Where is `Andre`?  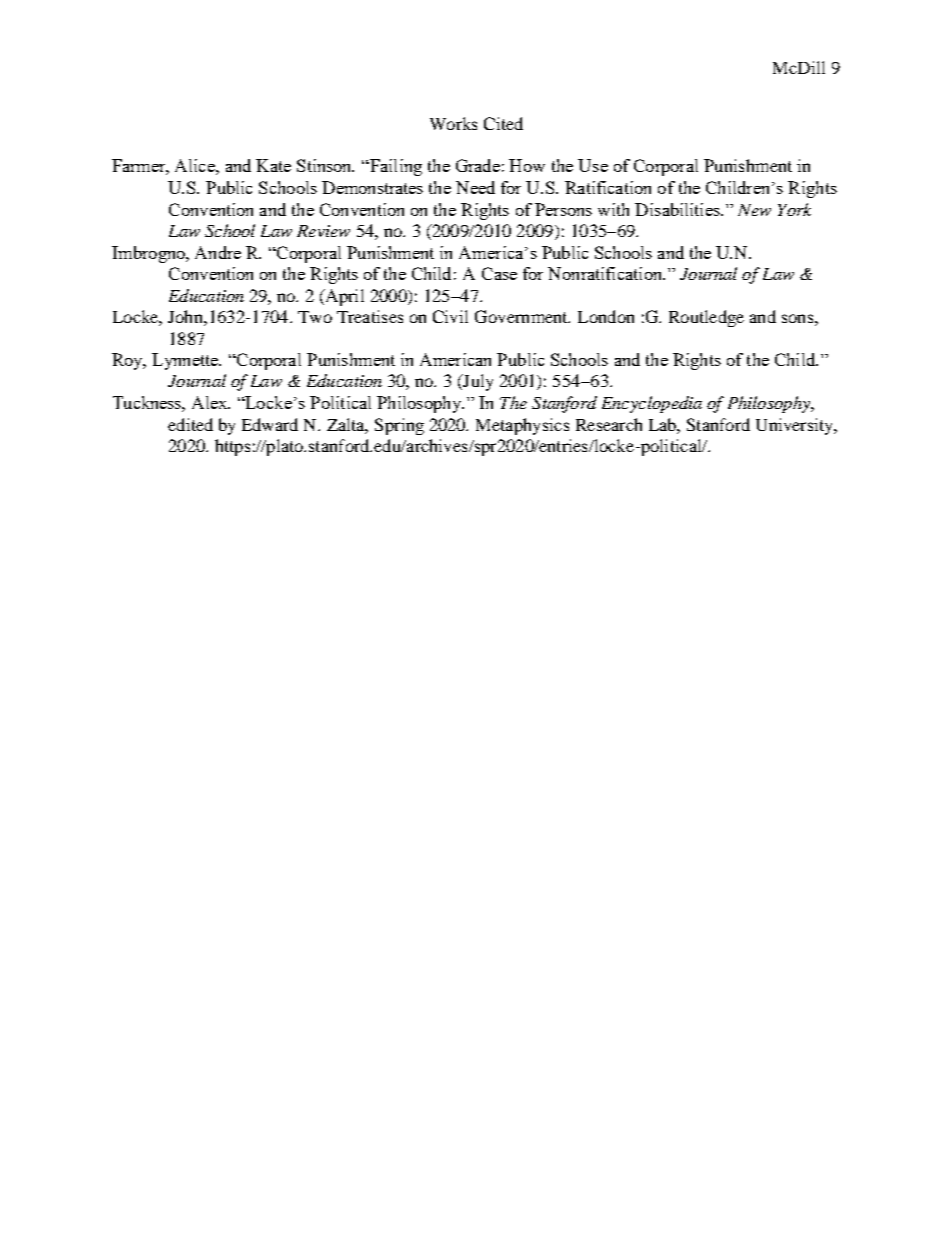 Andre is located at coordinates (218, 252).
